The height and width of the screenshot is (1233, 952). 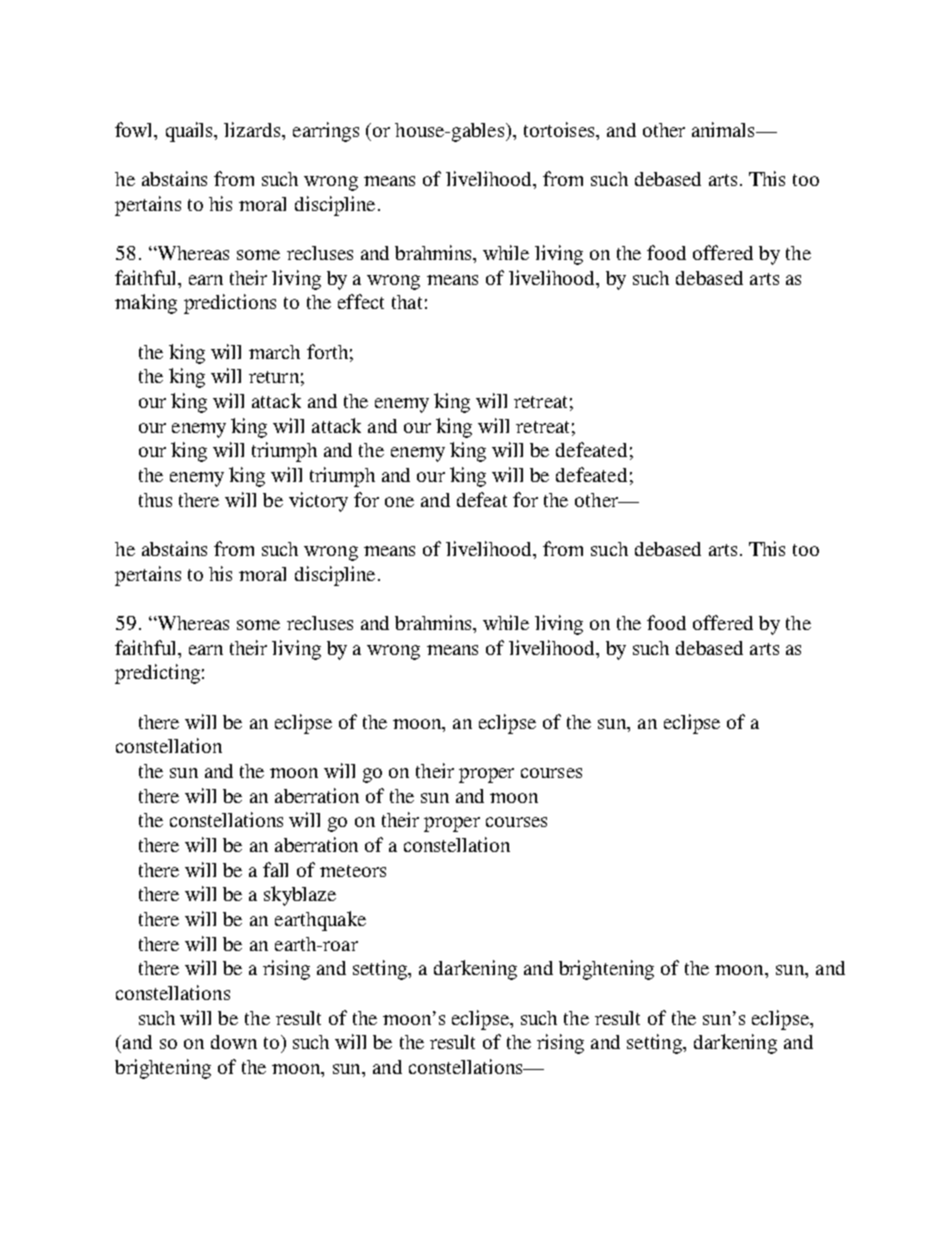 What do you see at coordinates (399, 502) in the screenshot?
I see `one` at bounding box center [399, 502].
